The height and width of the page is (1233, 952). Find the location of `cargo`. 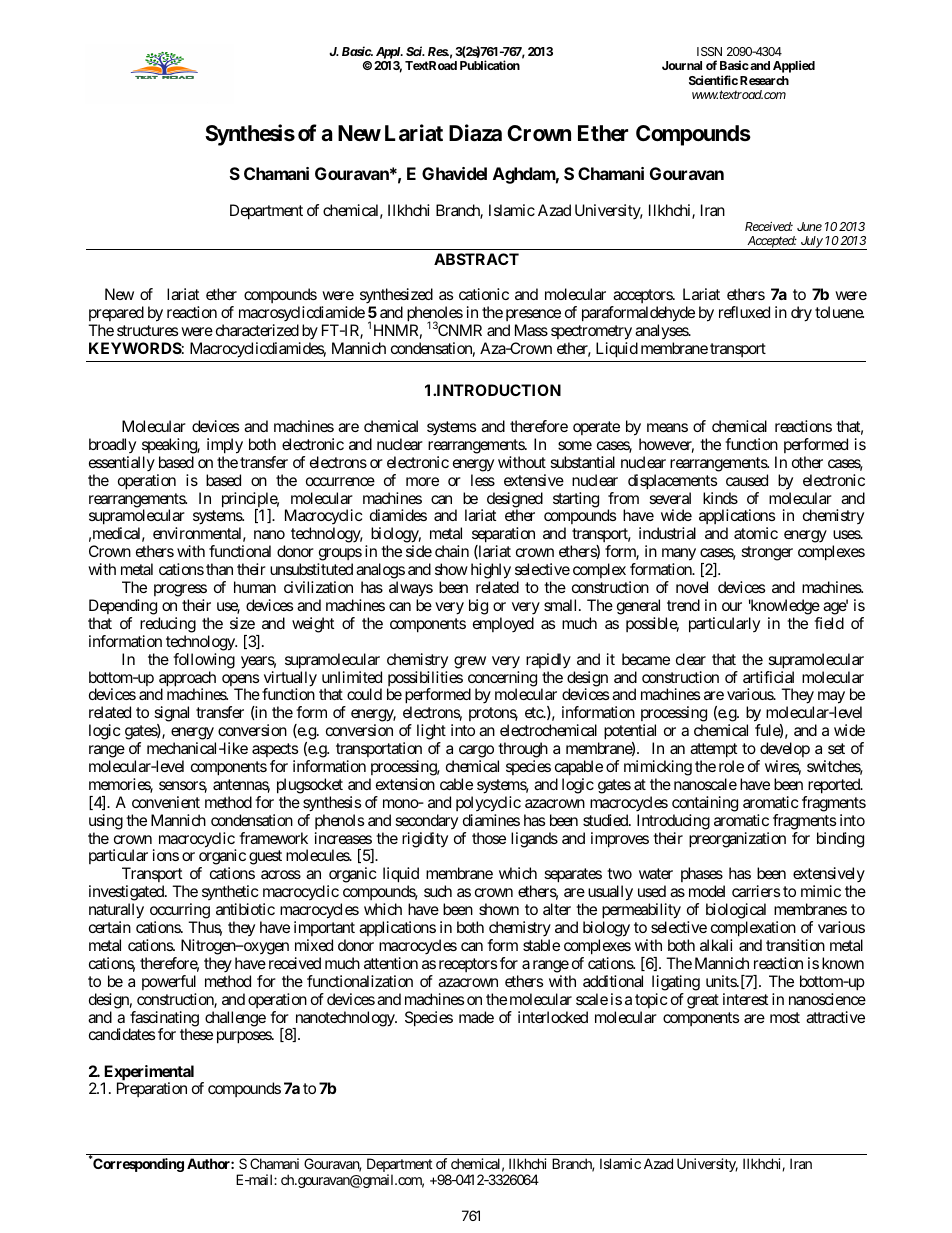

cargo is located at coordinates (476, 751).
